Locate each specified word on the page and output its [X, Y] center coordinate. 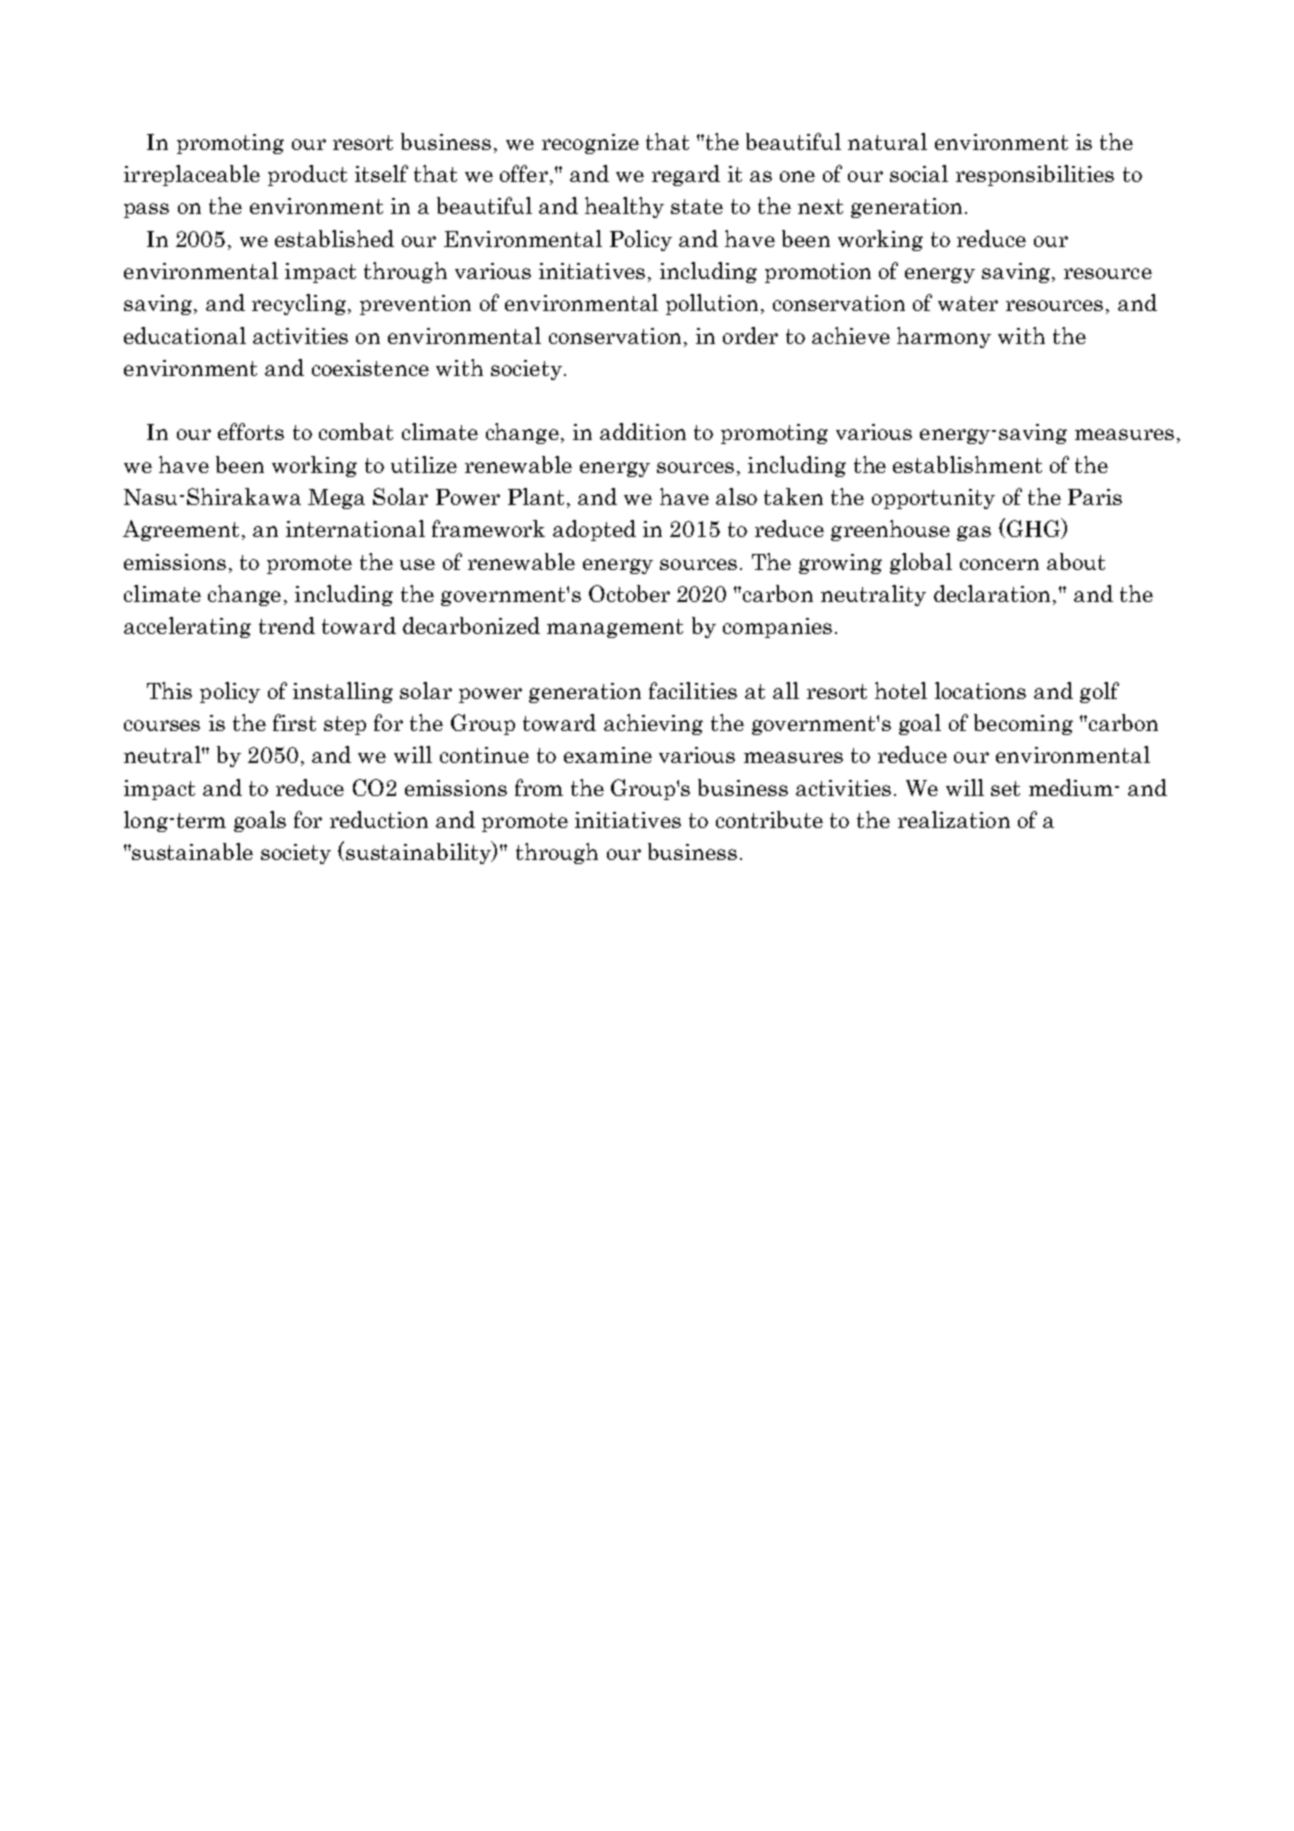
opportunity [933, 499]
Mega [336, 499]
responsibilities [1035, 175]
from [539, 787]
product [307, 175]
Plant [536, 496]
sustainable [192, 851]
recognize [590, 144]
